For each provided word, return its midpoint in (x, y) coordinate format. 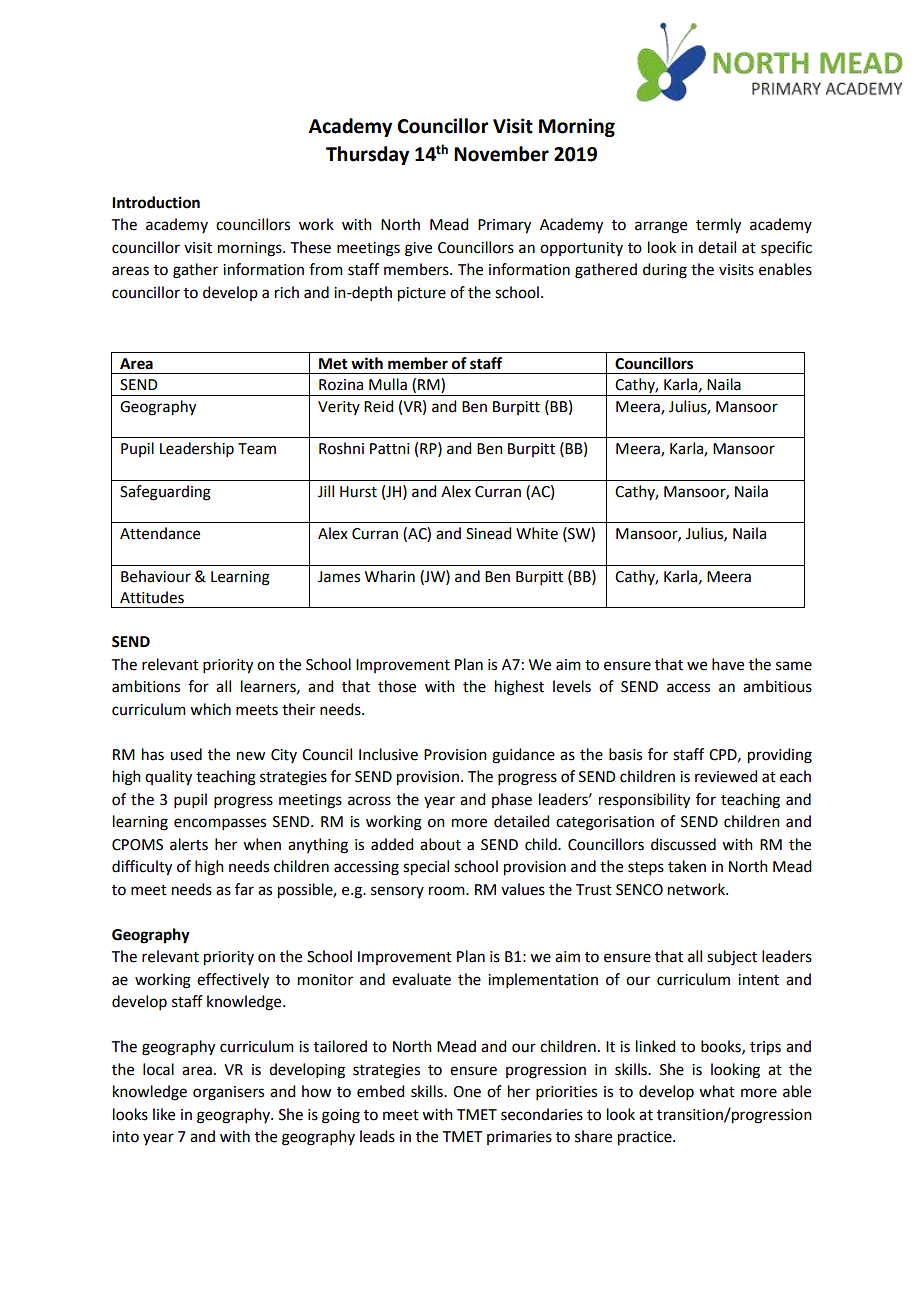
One (467, 1092)
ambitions (146, 686)
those (397, 686)
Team (257, 449)
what (717, 1091)
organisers (228, 1093)
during (665, 271)
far (244, 889)
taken (687, 866)
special (426, 868)
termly (718, 226)
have (728, 664)
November (501, 154)
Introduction (156, 202)
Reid (378, 406)
